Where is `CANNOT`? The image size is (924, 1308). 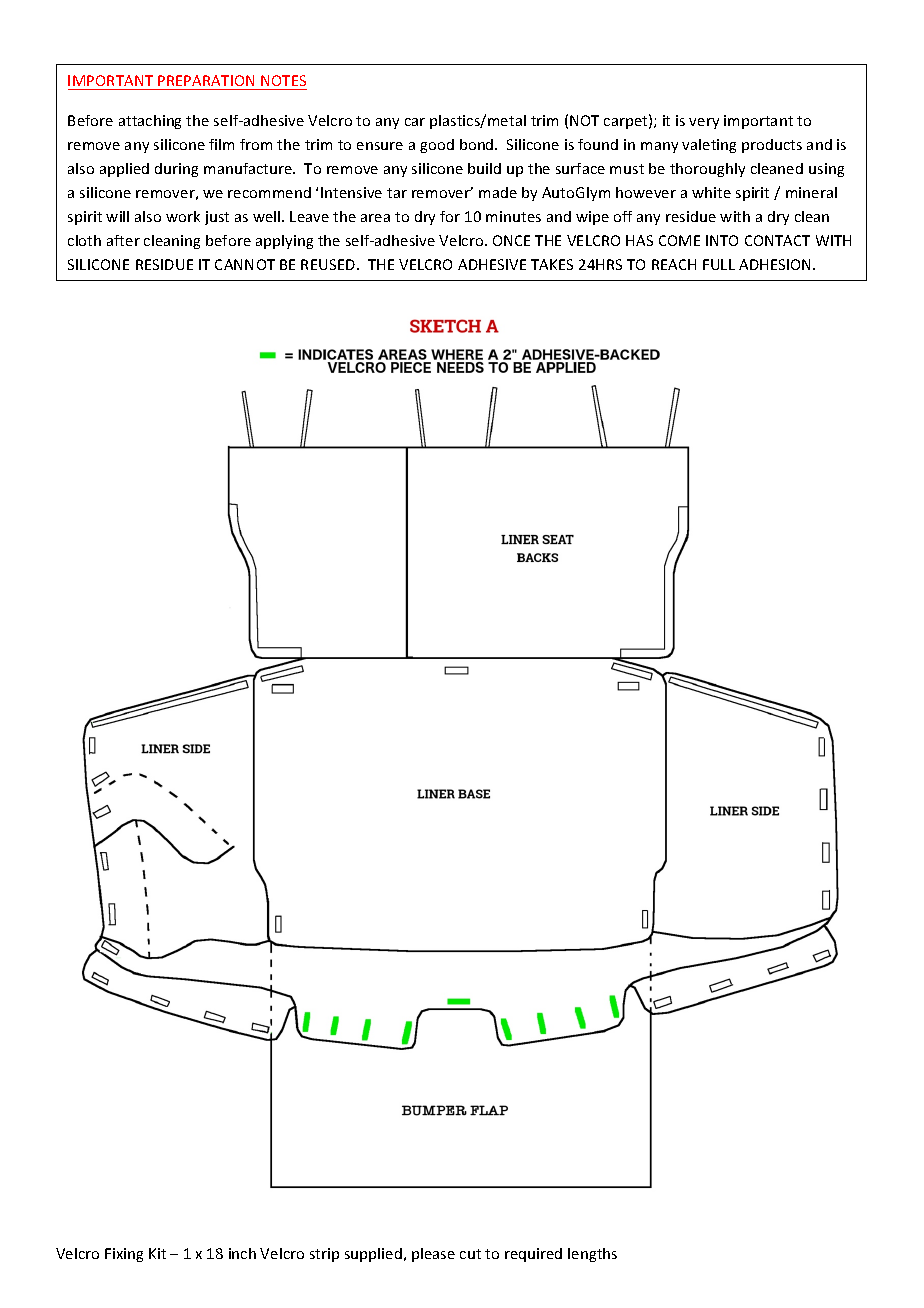
CANNOT is located at coordinates (245, 264).
